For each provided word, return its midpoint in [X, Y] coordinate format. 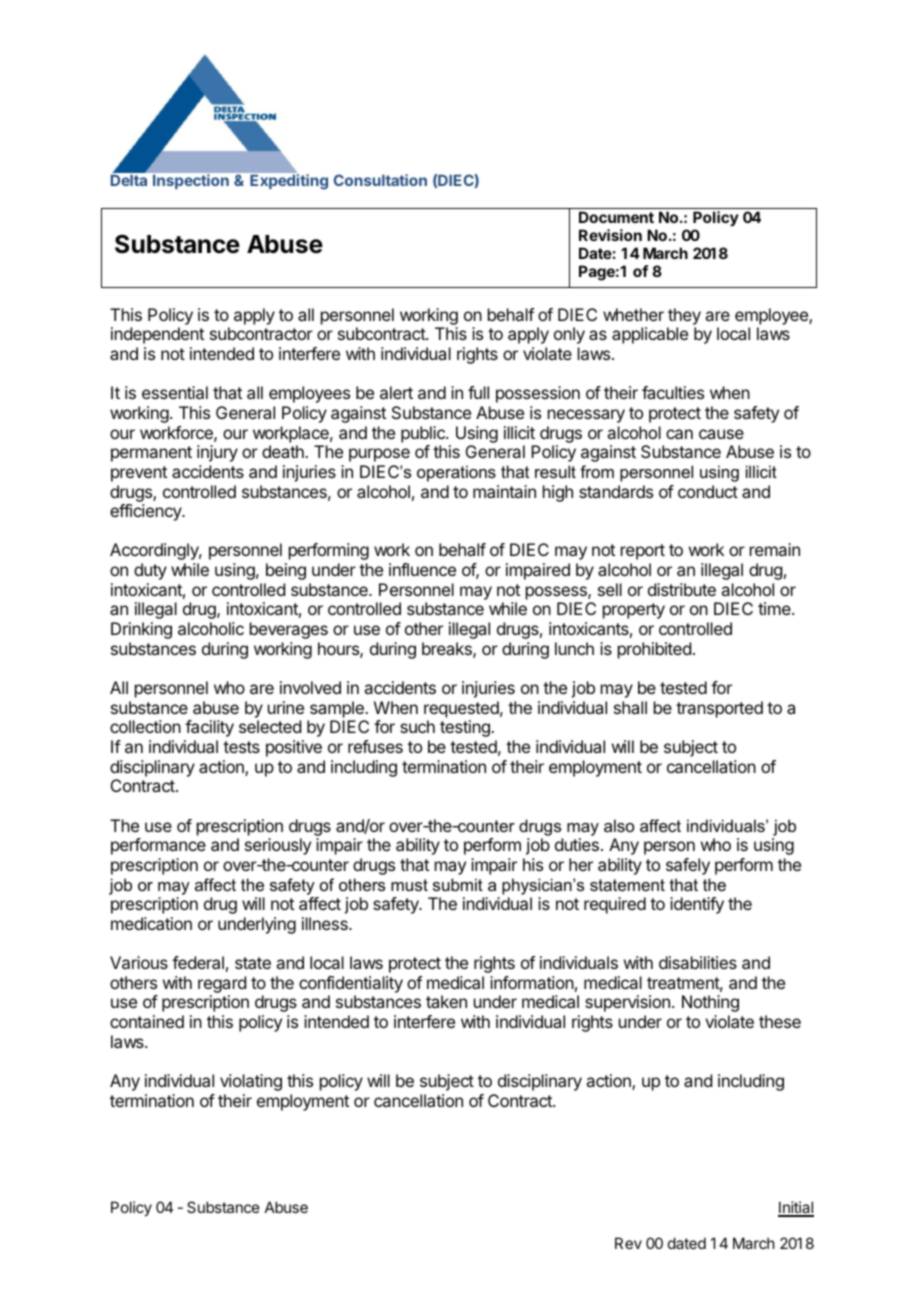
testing [466, 728]
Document [616, 217]
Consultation [380, 180]
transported [719, 709]
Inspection [191, 181]
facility [209, 728]
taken [446, 1001]
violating [251, 1082]
